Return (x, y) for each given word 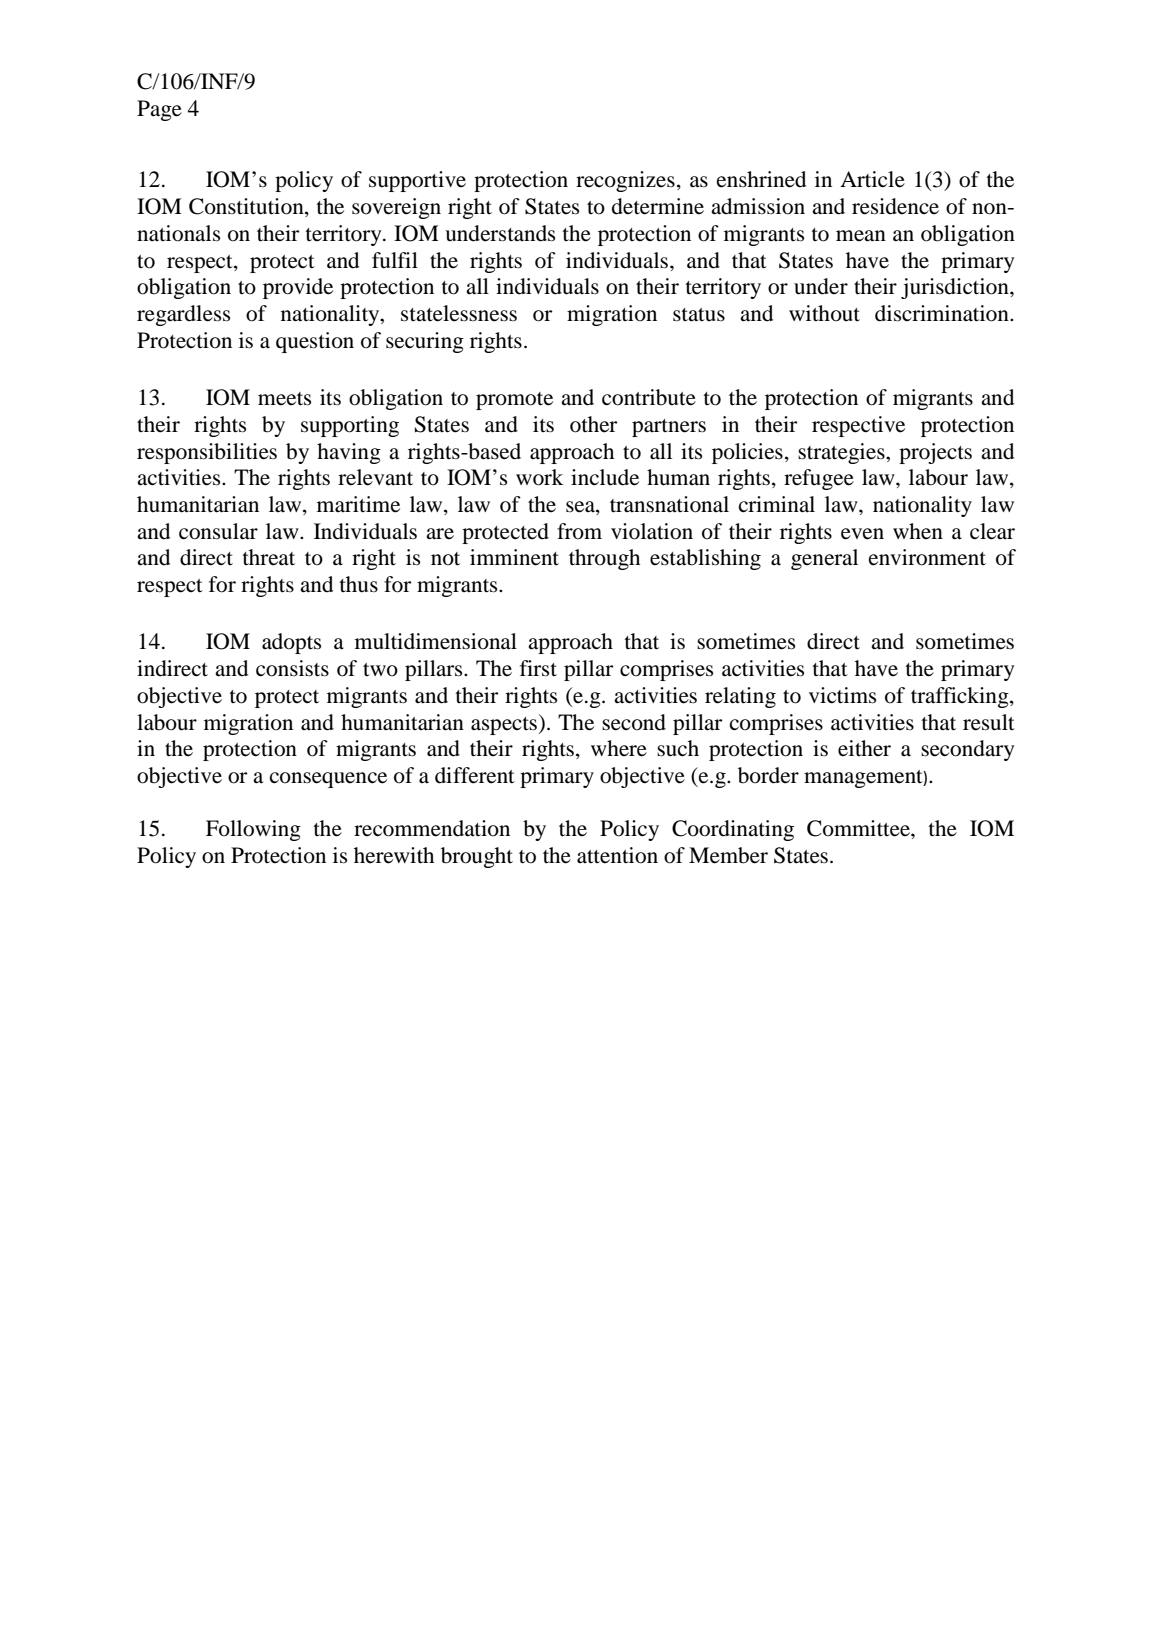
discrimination (943, 313)
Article (872, 179)
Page (159, 110)
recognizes (625, 181)
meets (284, 399)
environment (927, 557)
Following (253, 830)
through (604, 559)
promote (514, 401)
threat (269, 557)
